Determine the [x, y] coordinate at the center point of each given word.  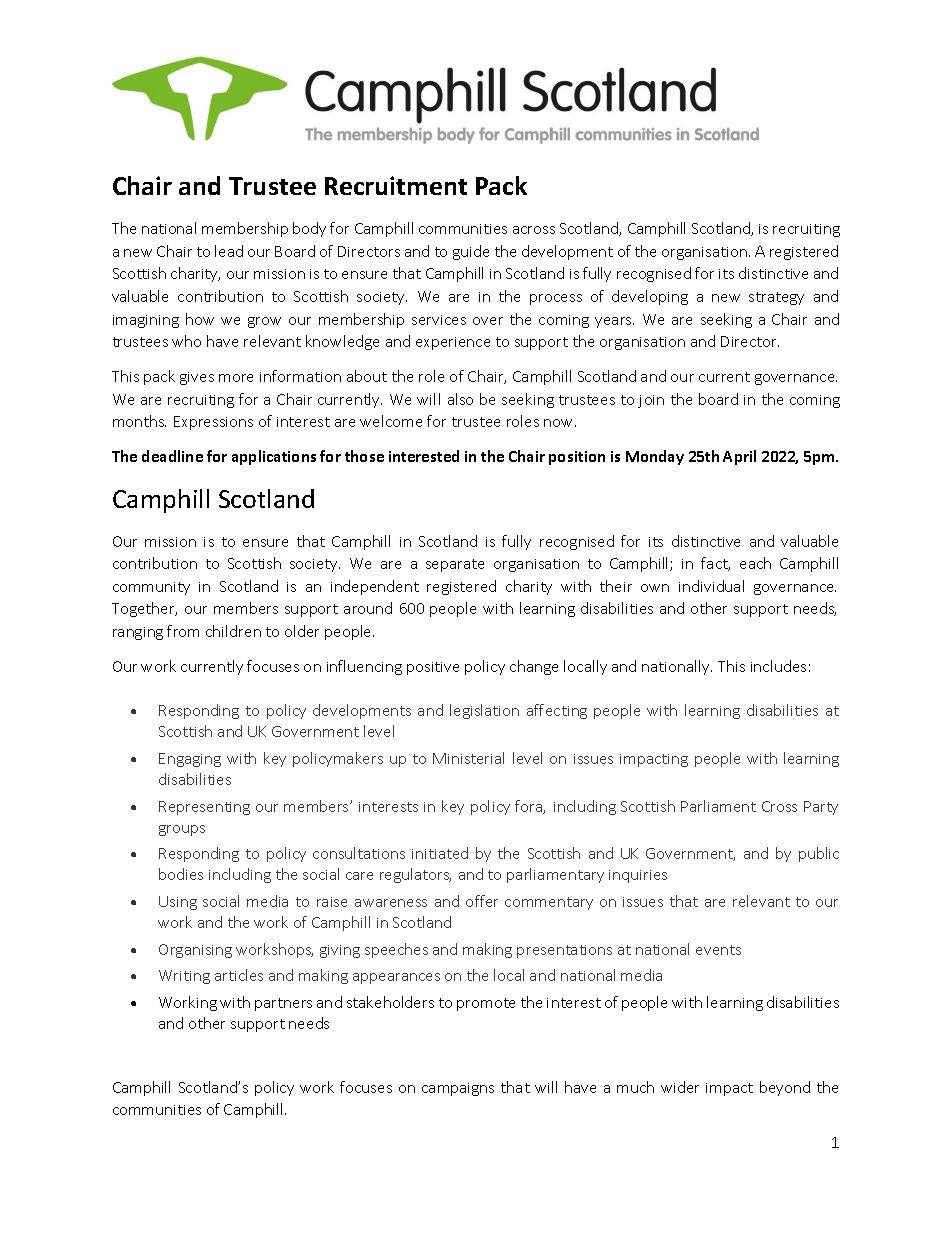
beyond [785, 1088]
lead [229, 251]
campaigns [458, 1089]
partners [283, 1004]
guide [471, 252]
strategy [776, 298]
